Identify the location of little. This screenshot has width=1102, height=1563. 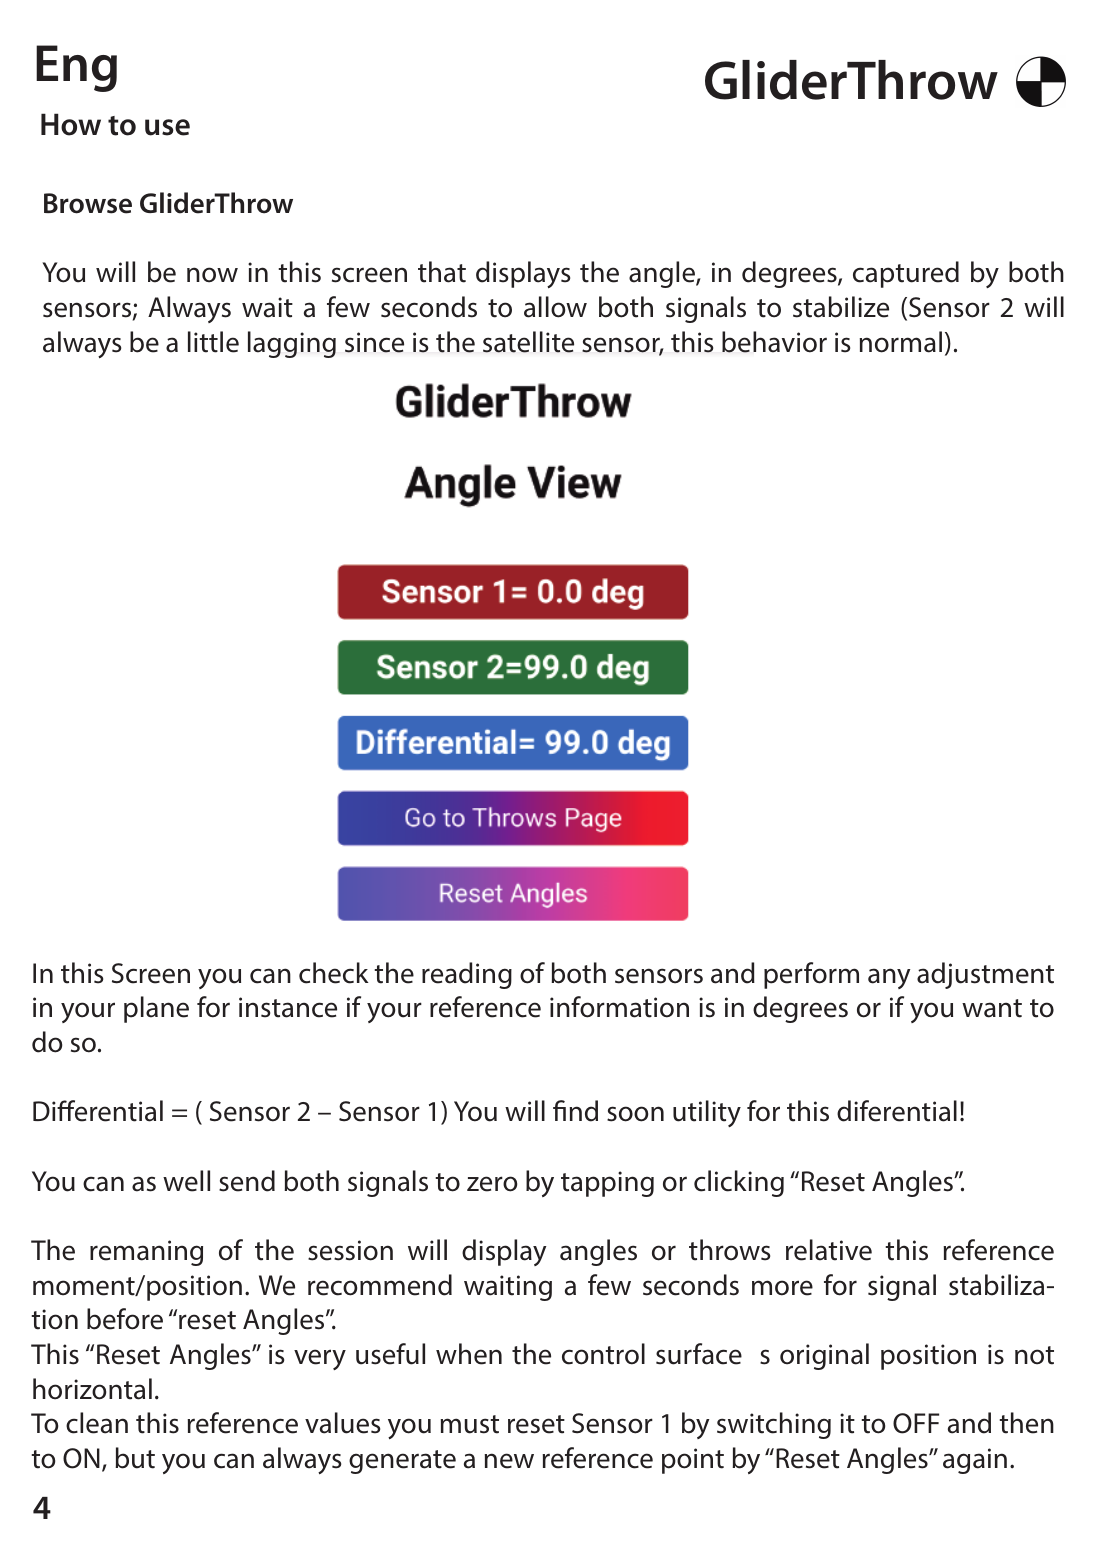
(213, 342).
